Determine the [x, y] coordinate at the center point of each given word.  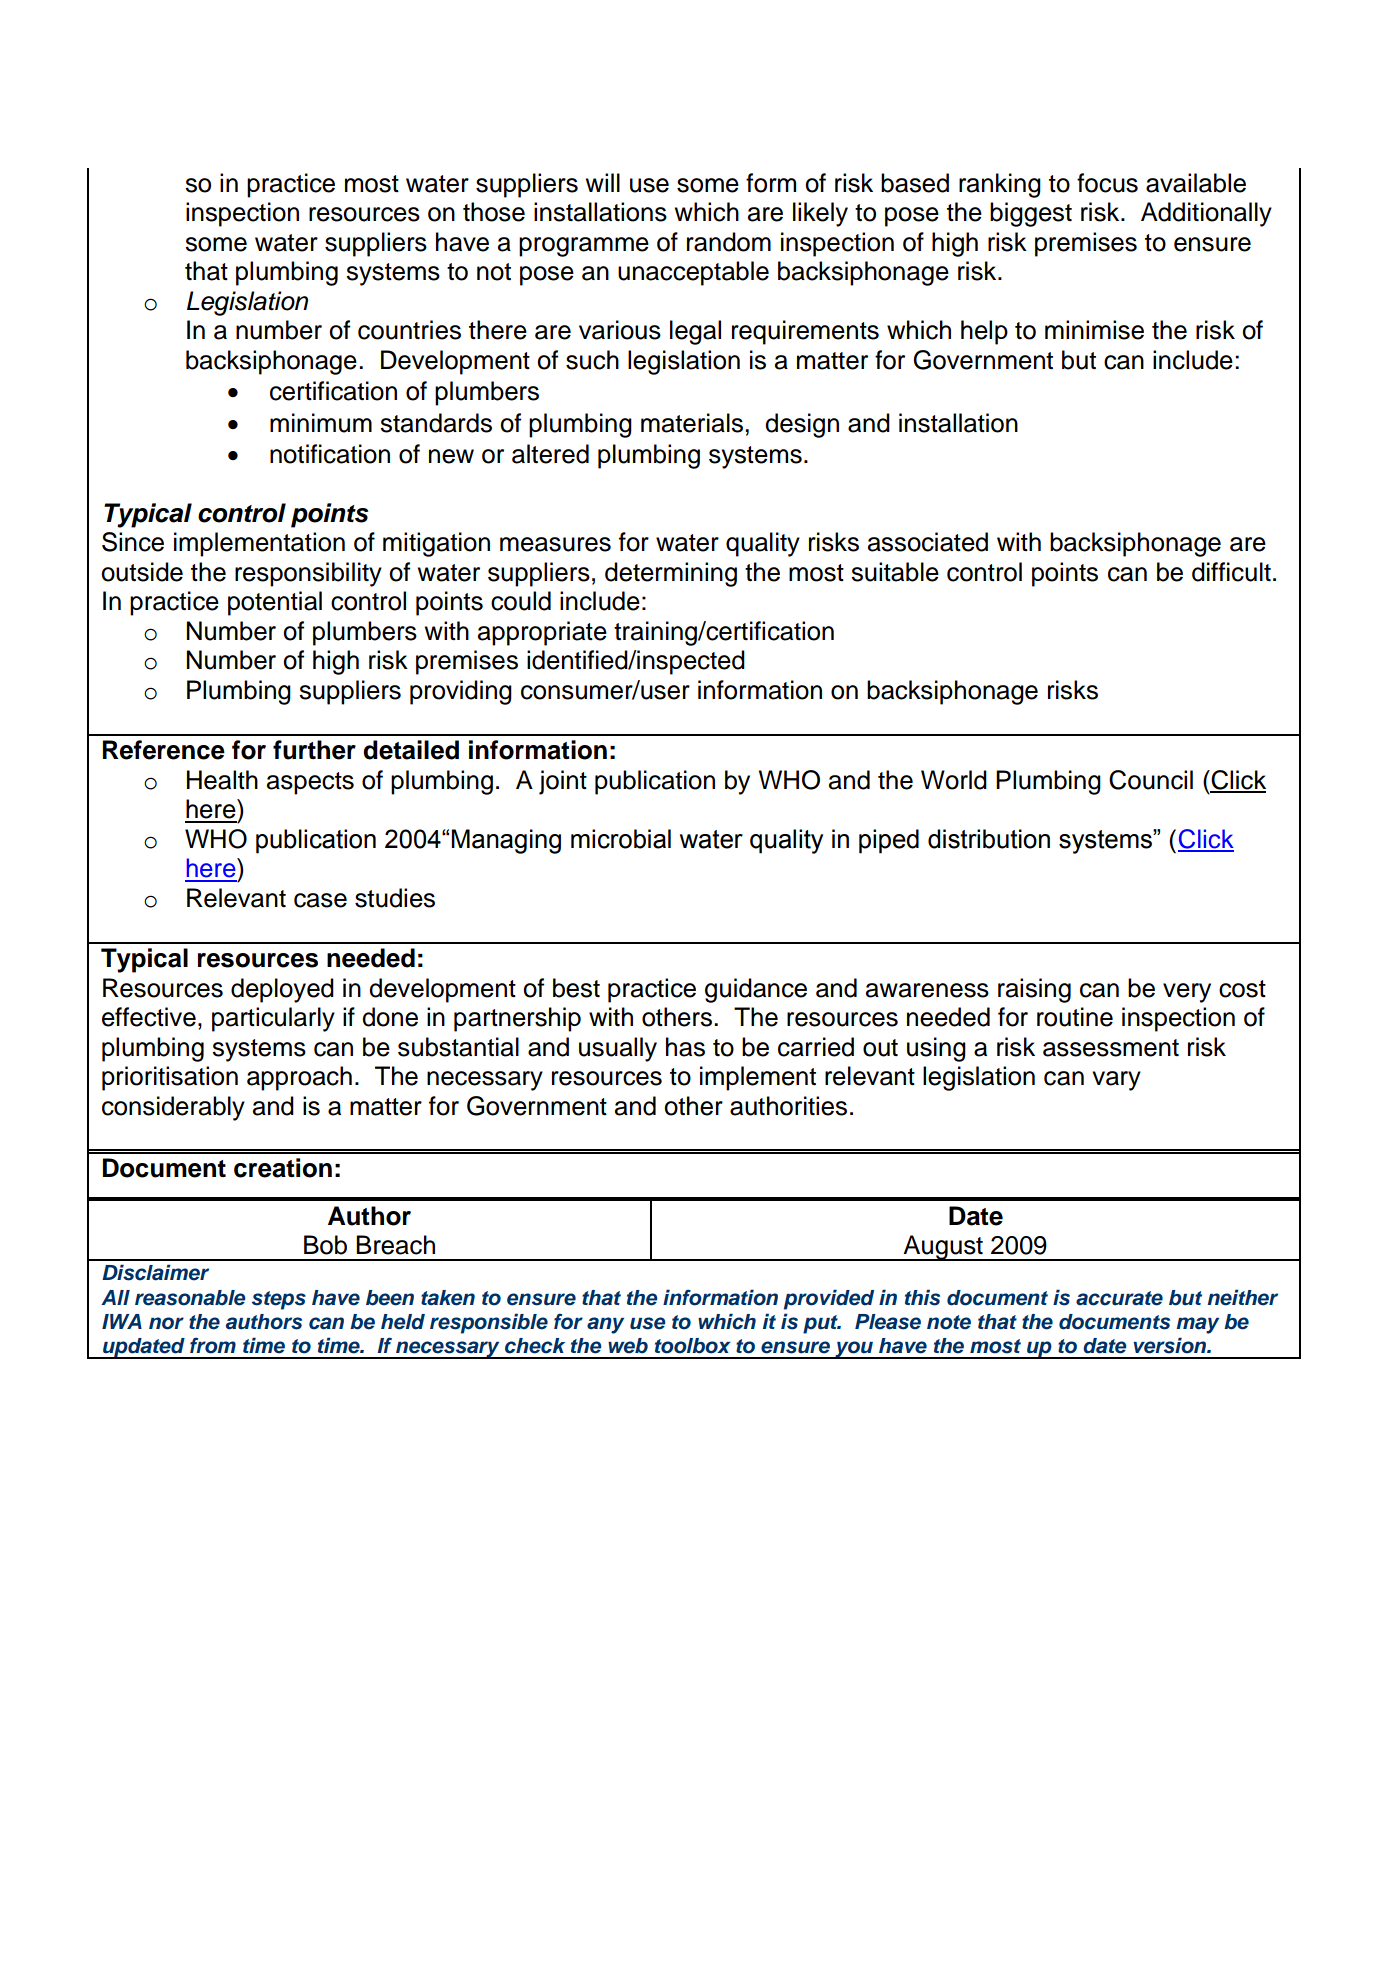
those [494, 212]
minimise [1094, 330]
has [685, 1047]
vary [1116, 1081]
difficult [1231, 572]
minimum [321, 423]
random [729, 242]
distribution [989, 839]
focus [1107, 183]
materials [692, 423]
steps [279, 1300]
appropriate [542, 633]
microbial [621, 839]
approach [299, 1078]
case [320, 900]
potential [275, 603]
